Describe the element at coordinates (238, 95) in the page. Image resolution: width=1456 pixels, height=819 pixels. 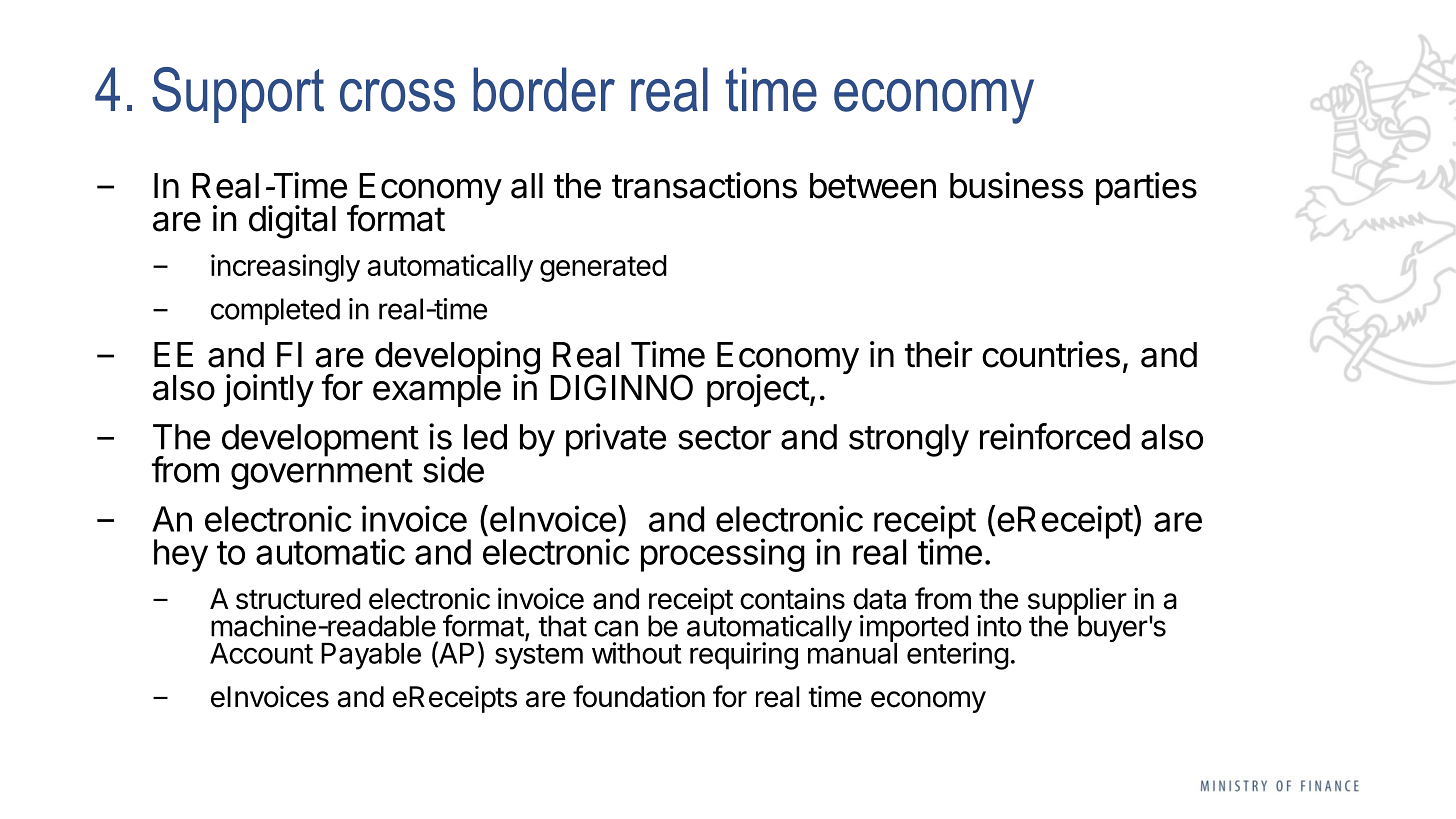
I see `Support` at that location.
